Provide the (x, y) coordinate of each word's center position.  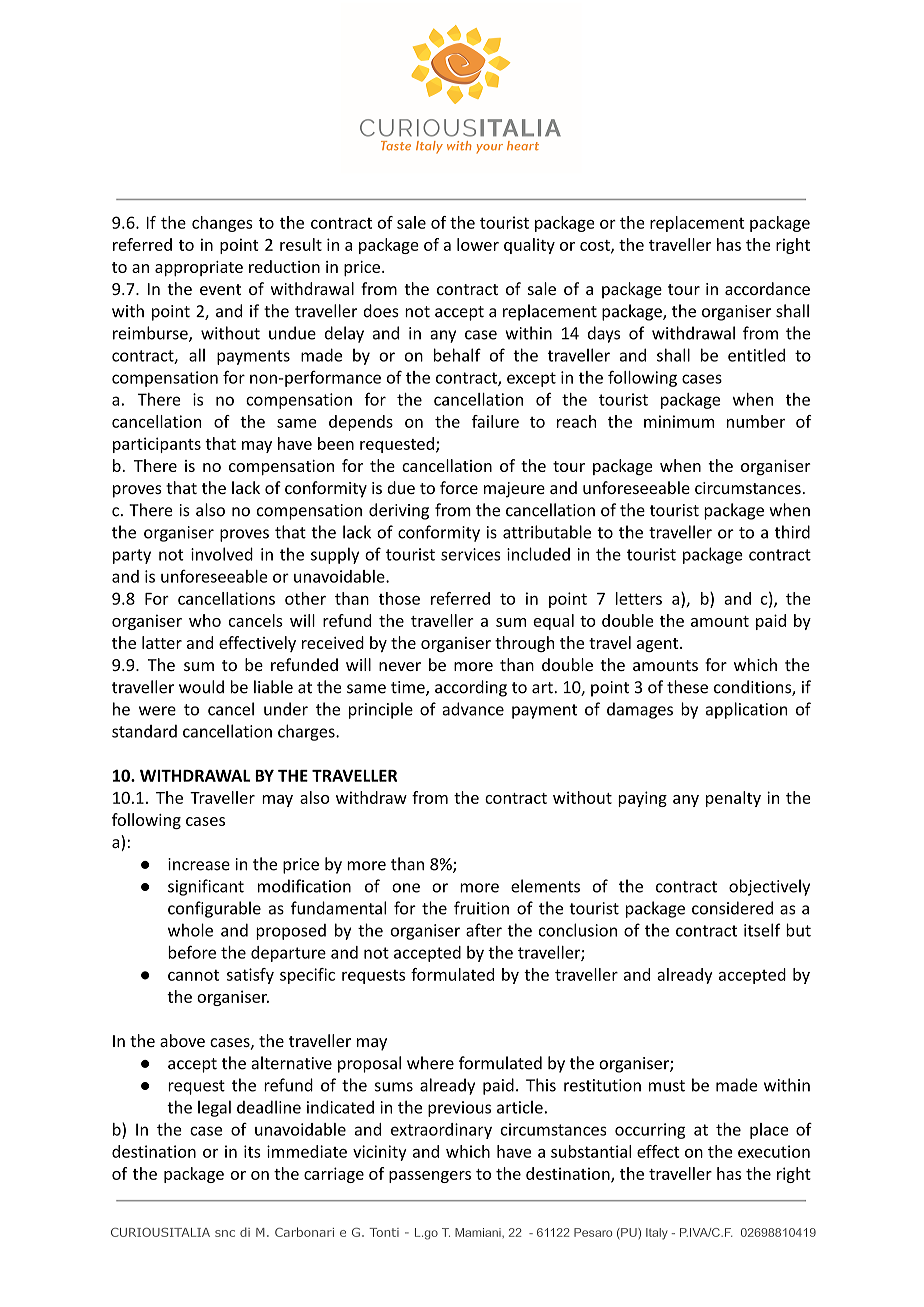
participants (157, 445)
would (201, 687)
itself (762, 930)
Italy (657, 1234)
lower (478, 244)
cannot (193, 975)
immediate (307, 1151)
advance (473, 709)
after (484, 930)
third (792, 532)
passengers (430, 1177)
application (746, 710)
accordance (767, 288)
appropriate (199, 268)
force (459, 487)
